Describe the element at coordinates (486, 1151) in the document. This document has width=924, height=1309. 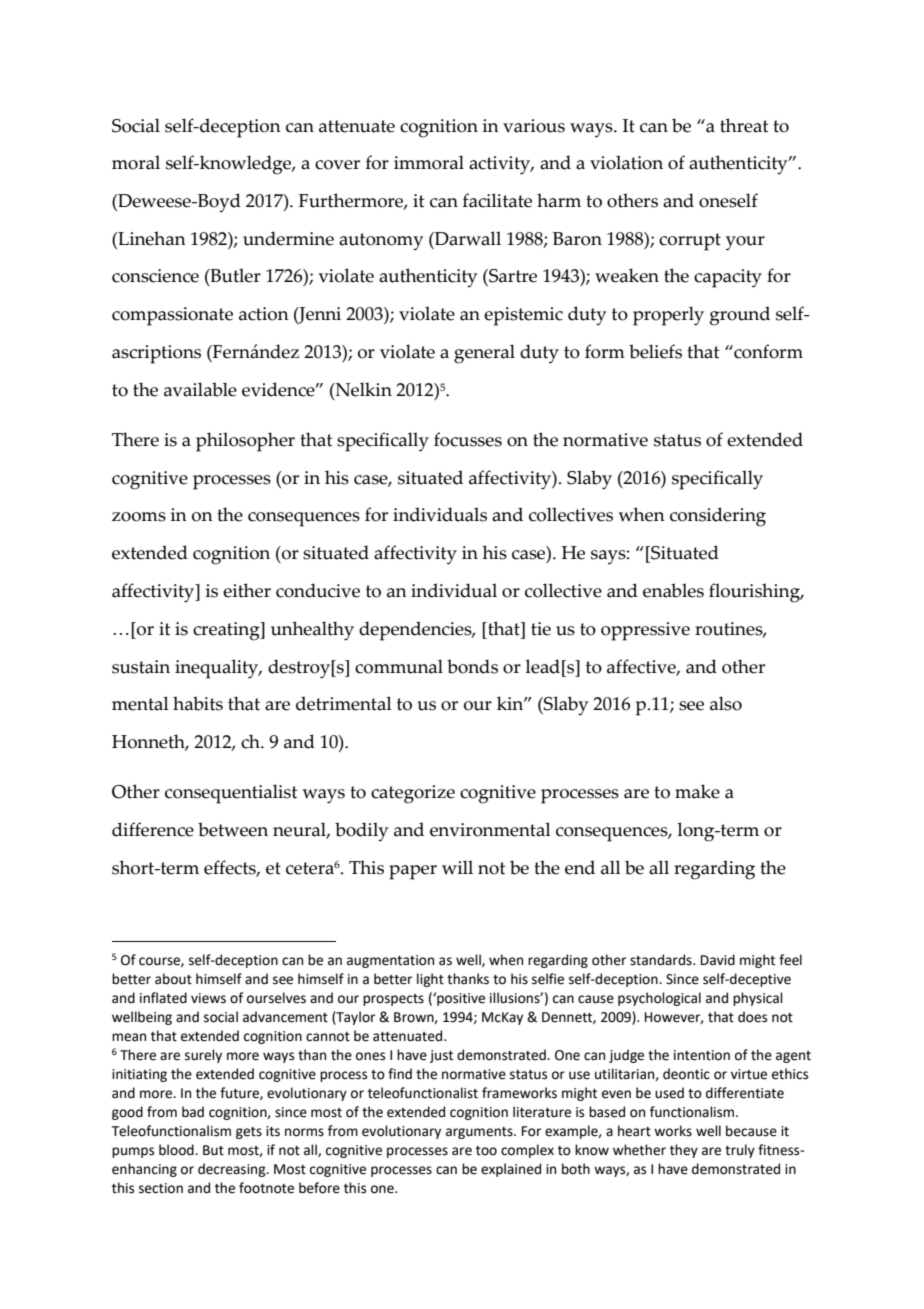
I see `too` at that location.
